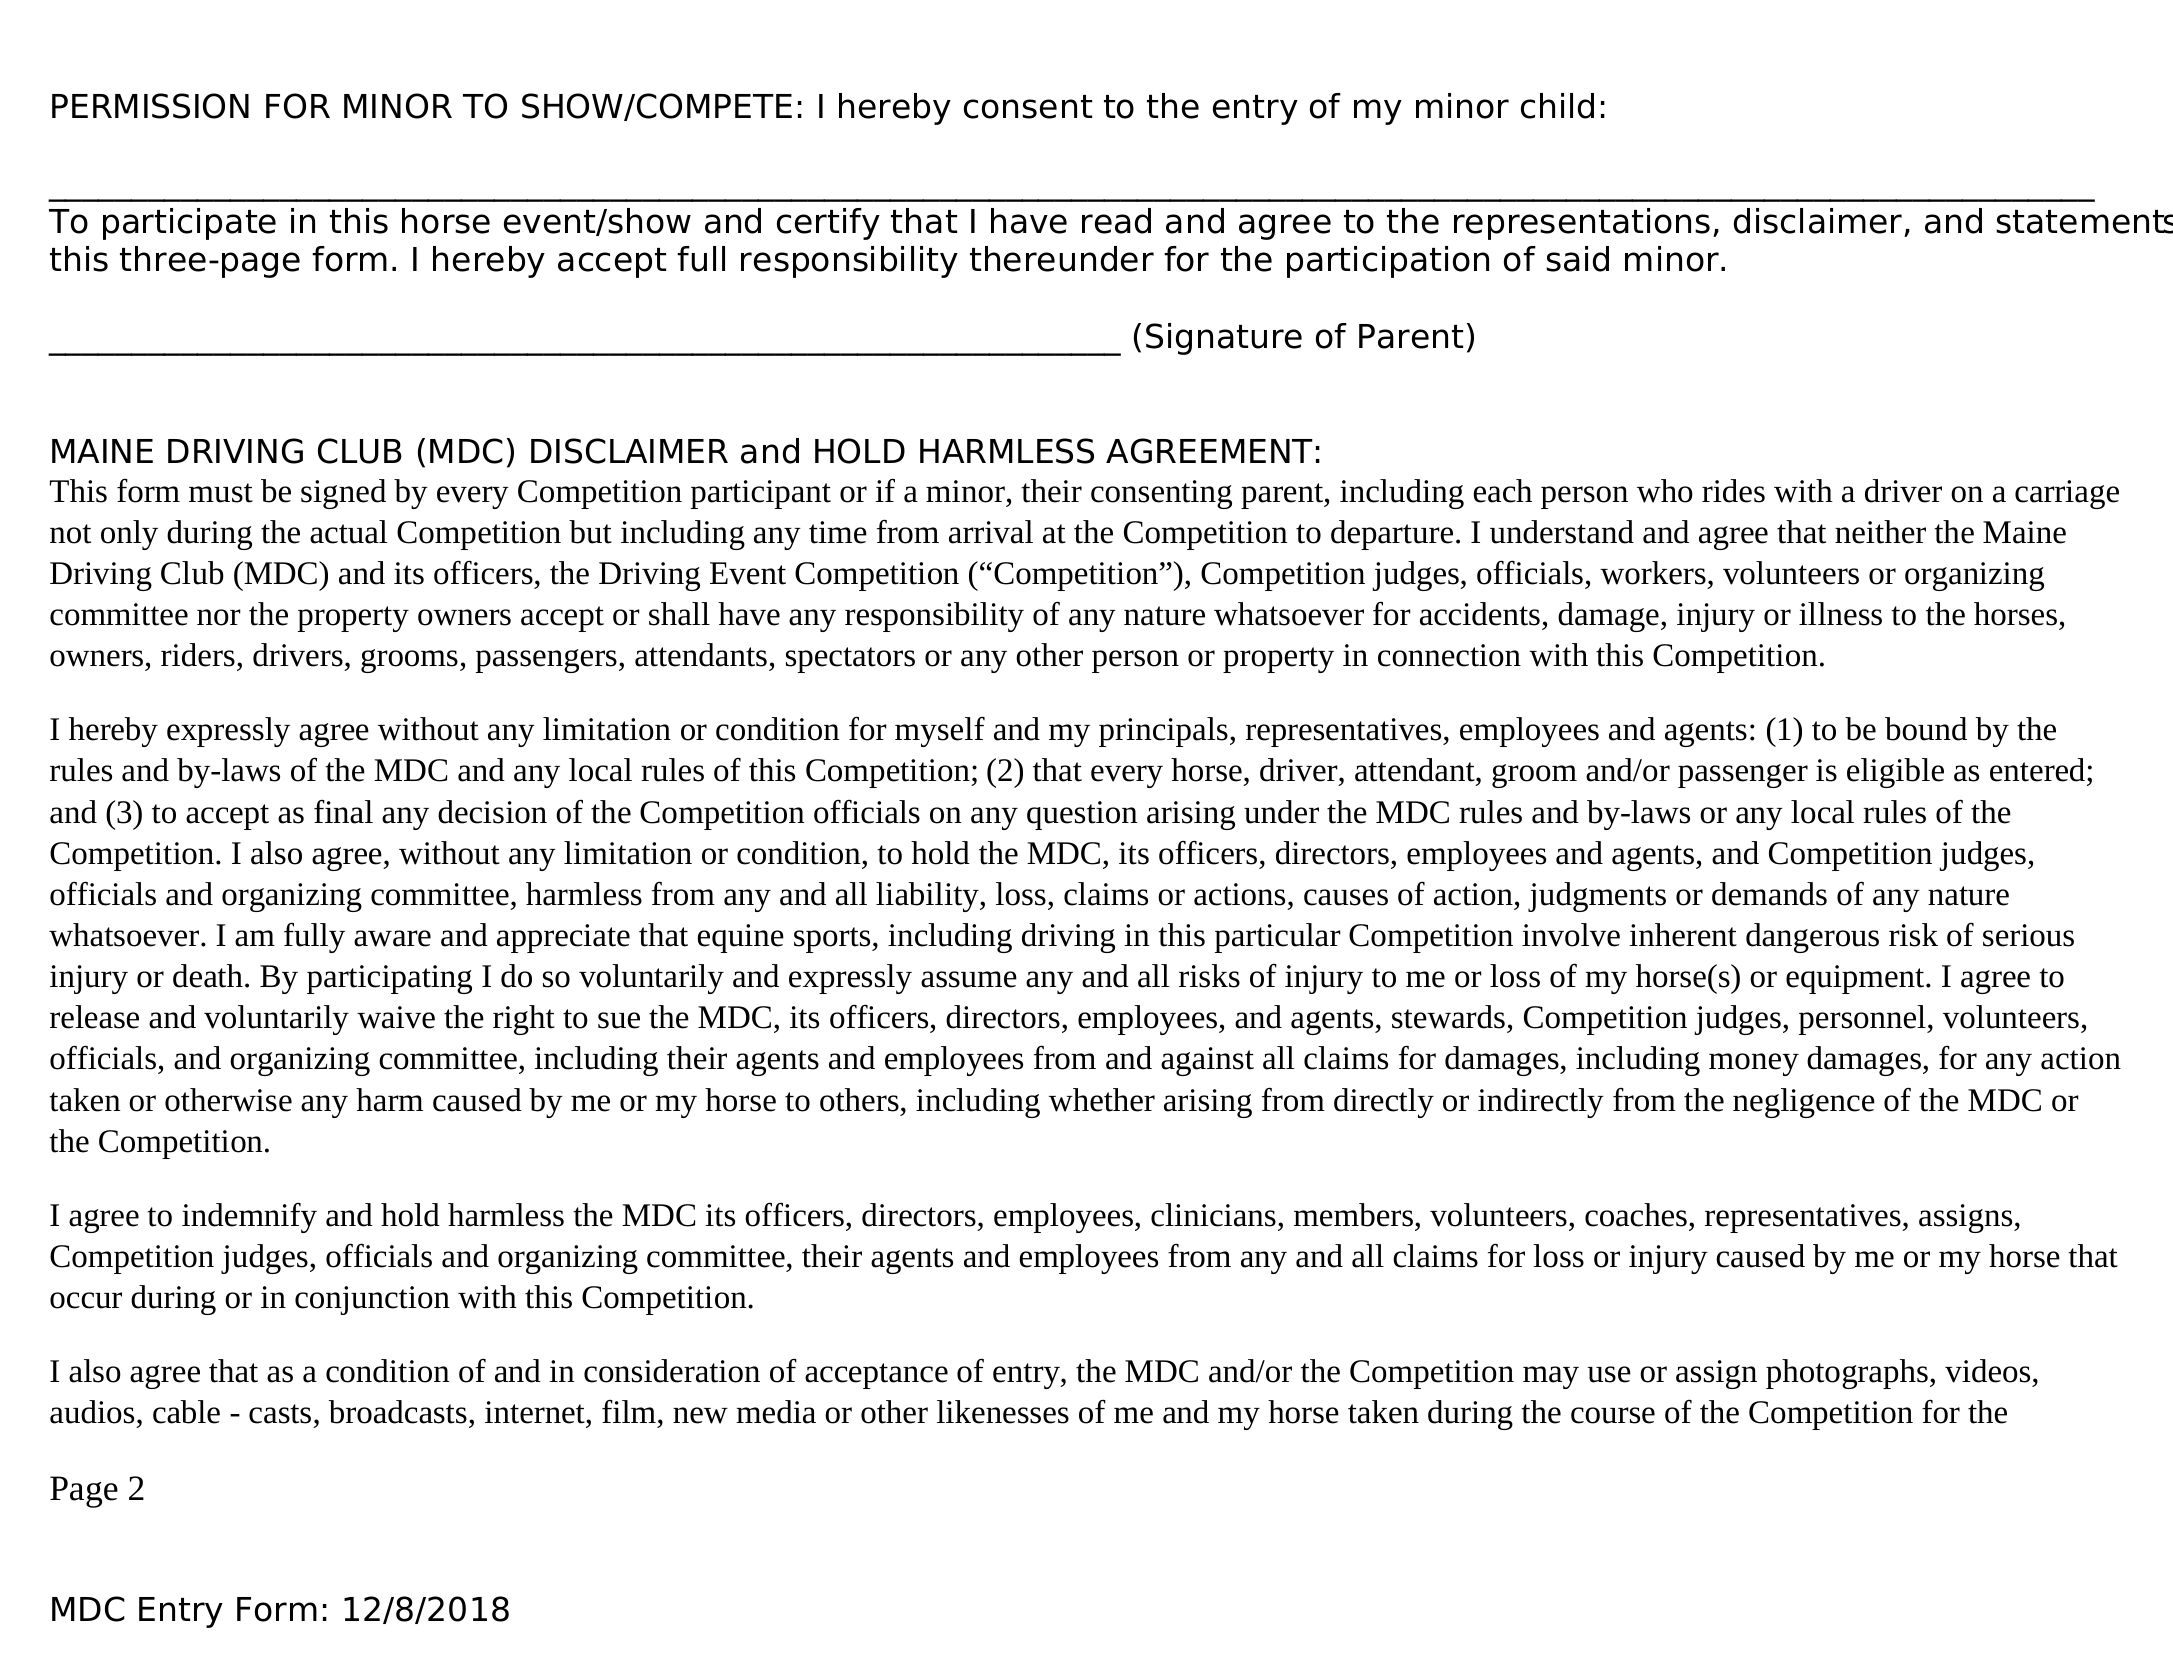  I want to click on signed, so click(343, 494).
